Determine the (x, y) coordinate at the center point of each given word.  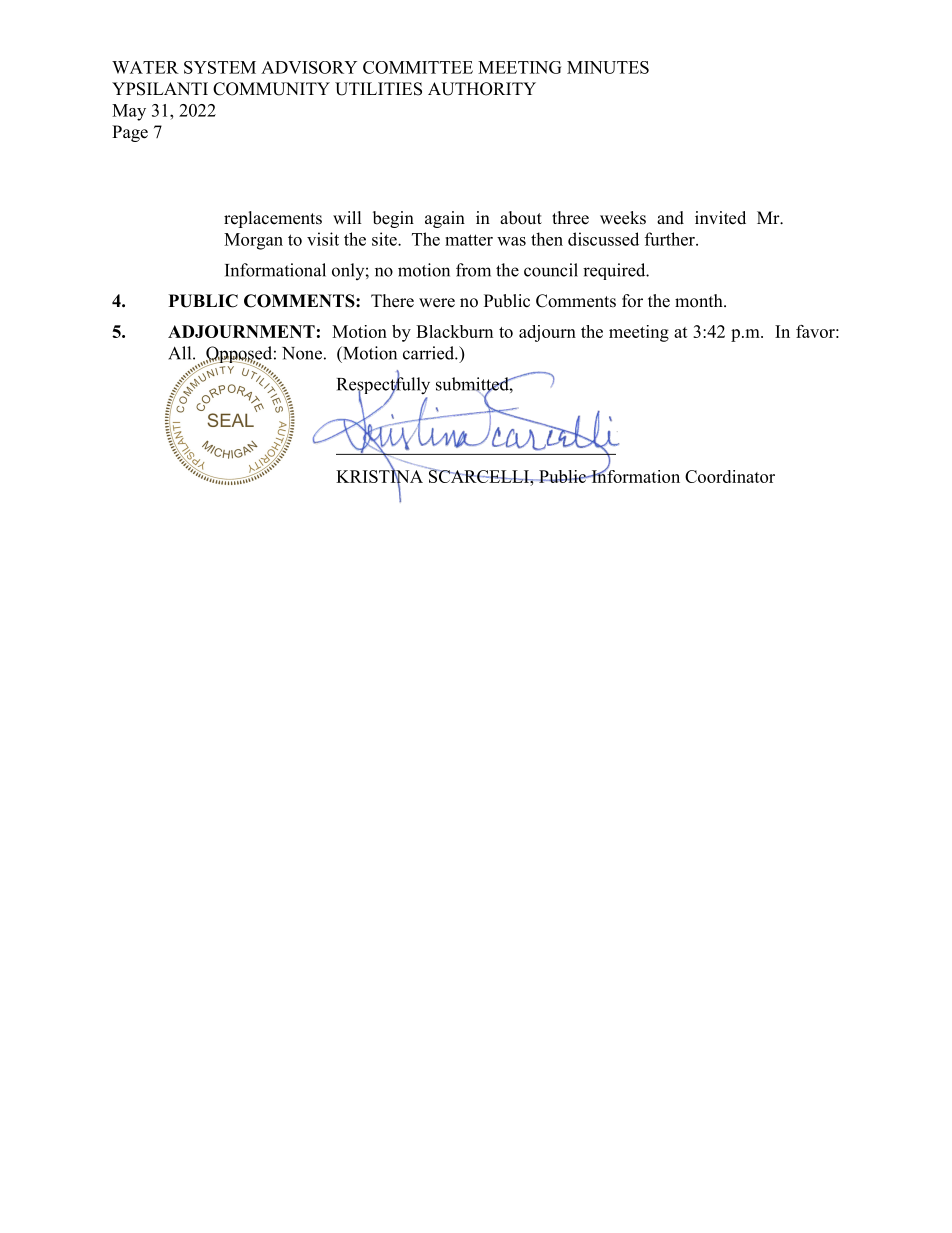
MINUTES (608, 67)
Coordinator (730, 476)
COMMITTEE (418, 67)
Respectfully (383, 386)
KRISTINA (379, 476)
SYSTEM (220, 67)
